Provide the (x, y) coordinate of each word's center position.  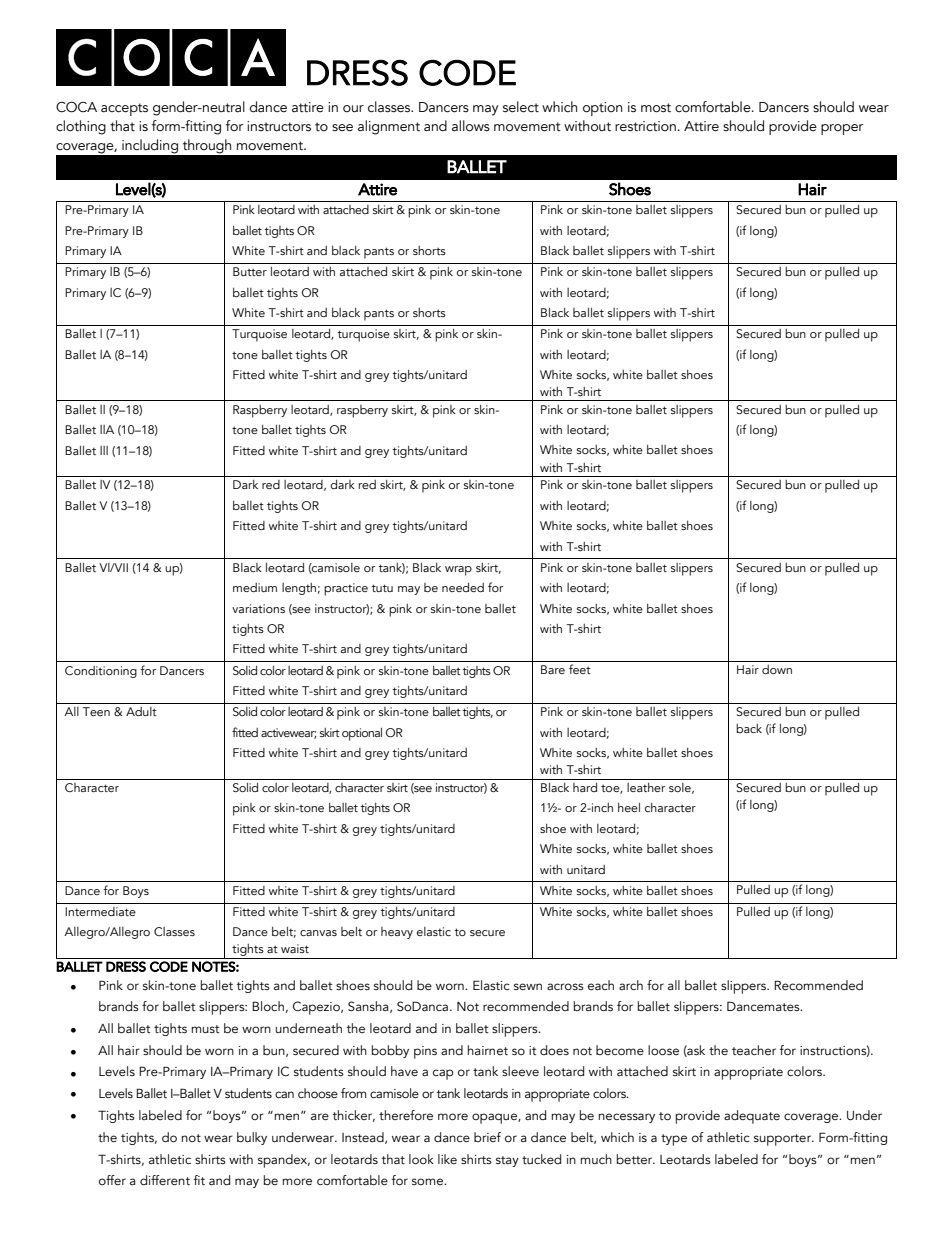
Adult (141, 711)
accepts (124, 109)
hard (585, 787)
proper (842, 129)
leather (646, 787)
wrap (458, 571)
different (165, 1180)
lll (104, 450)
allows (471, 126)
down (777, 669)
